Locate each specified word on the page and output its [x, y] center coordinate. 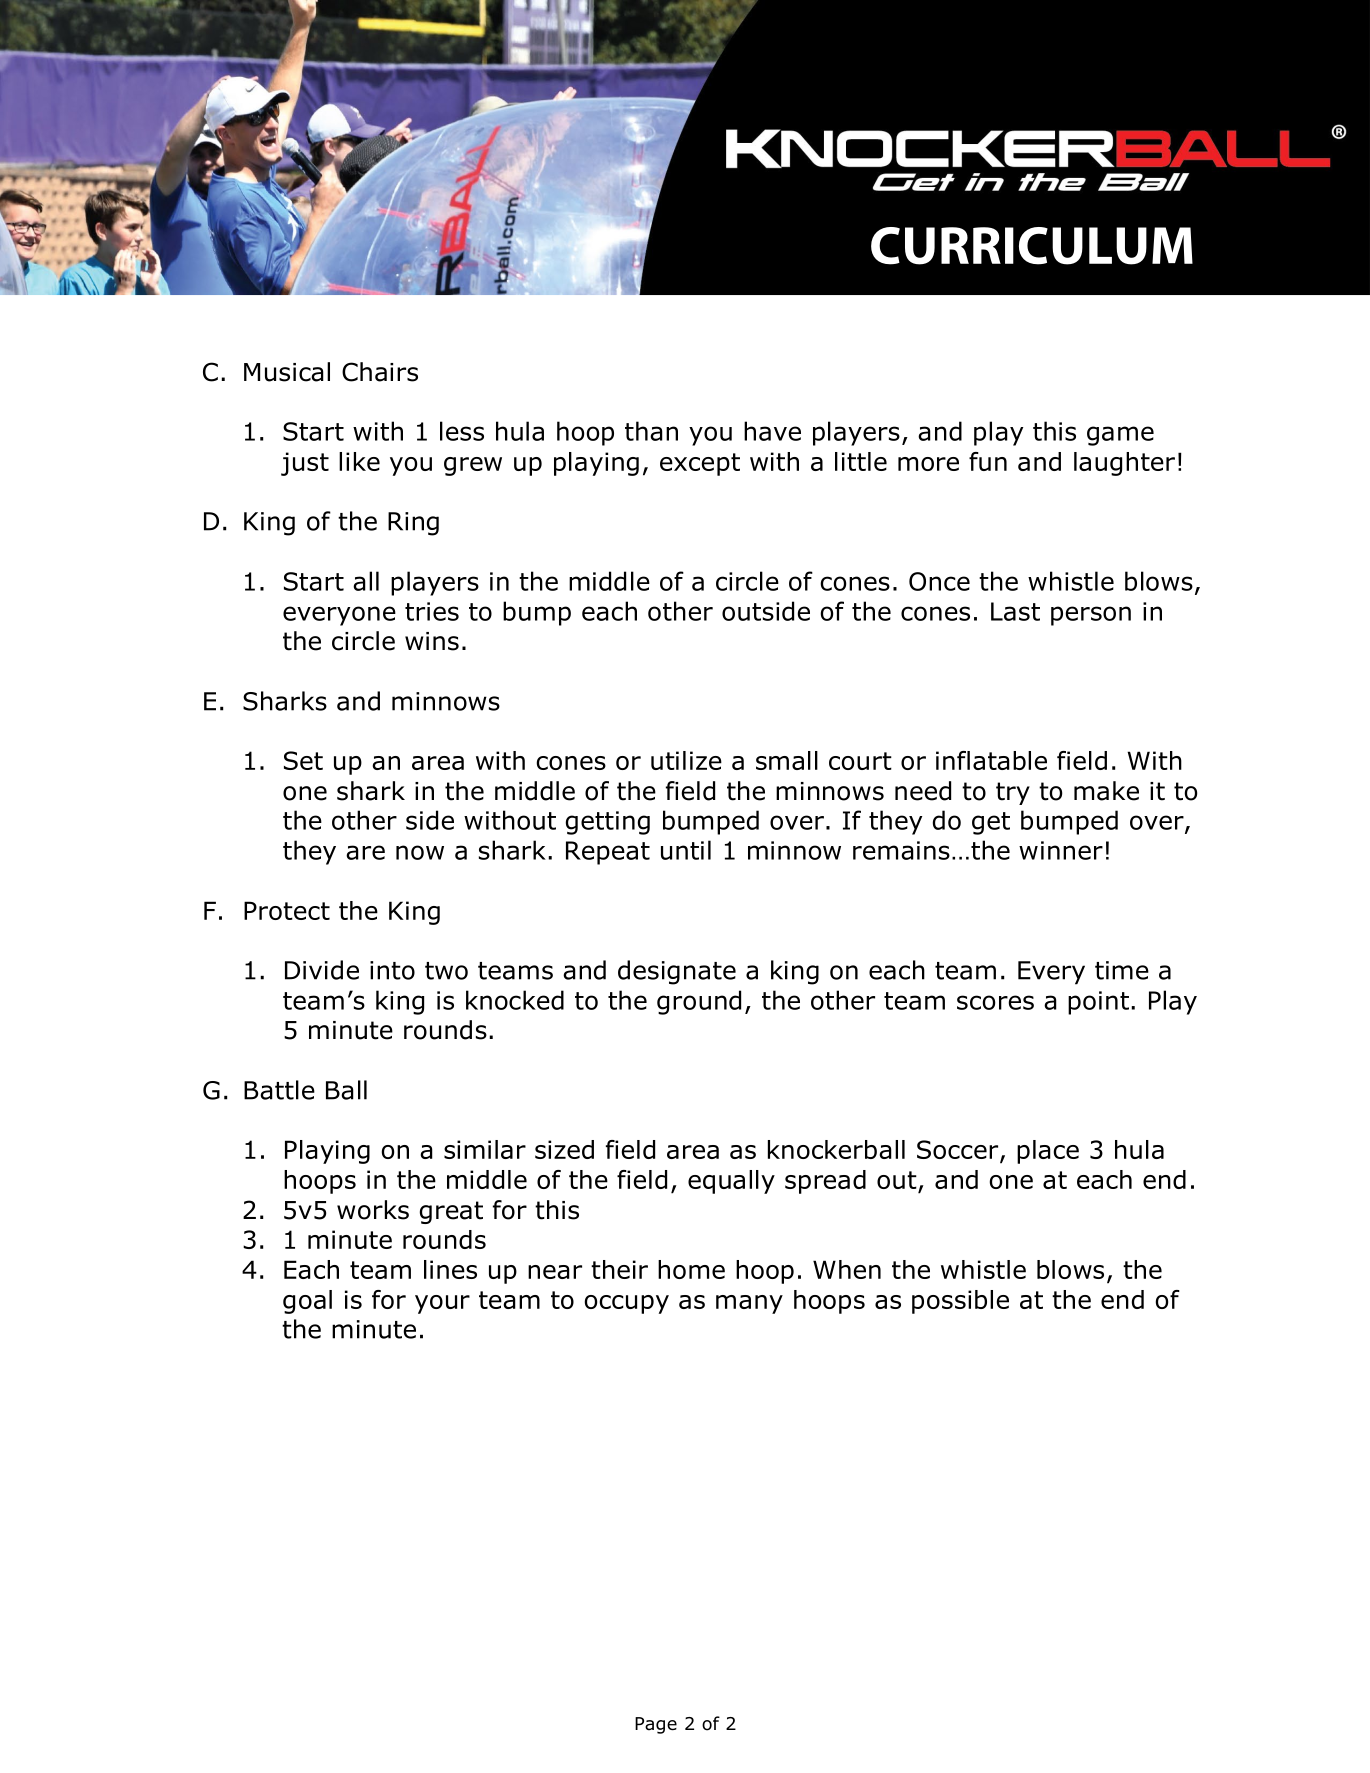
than [651, 431]
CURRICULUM [1032, 246]
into [392, 970]
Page [656, 1725]
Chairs [380, 372]
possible [960, 1302]
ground [699, 1002]
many [749, 1304]
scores [995, 1002]
